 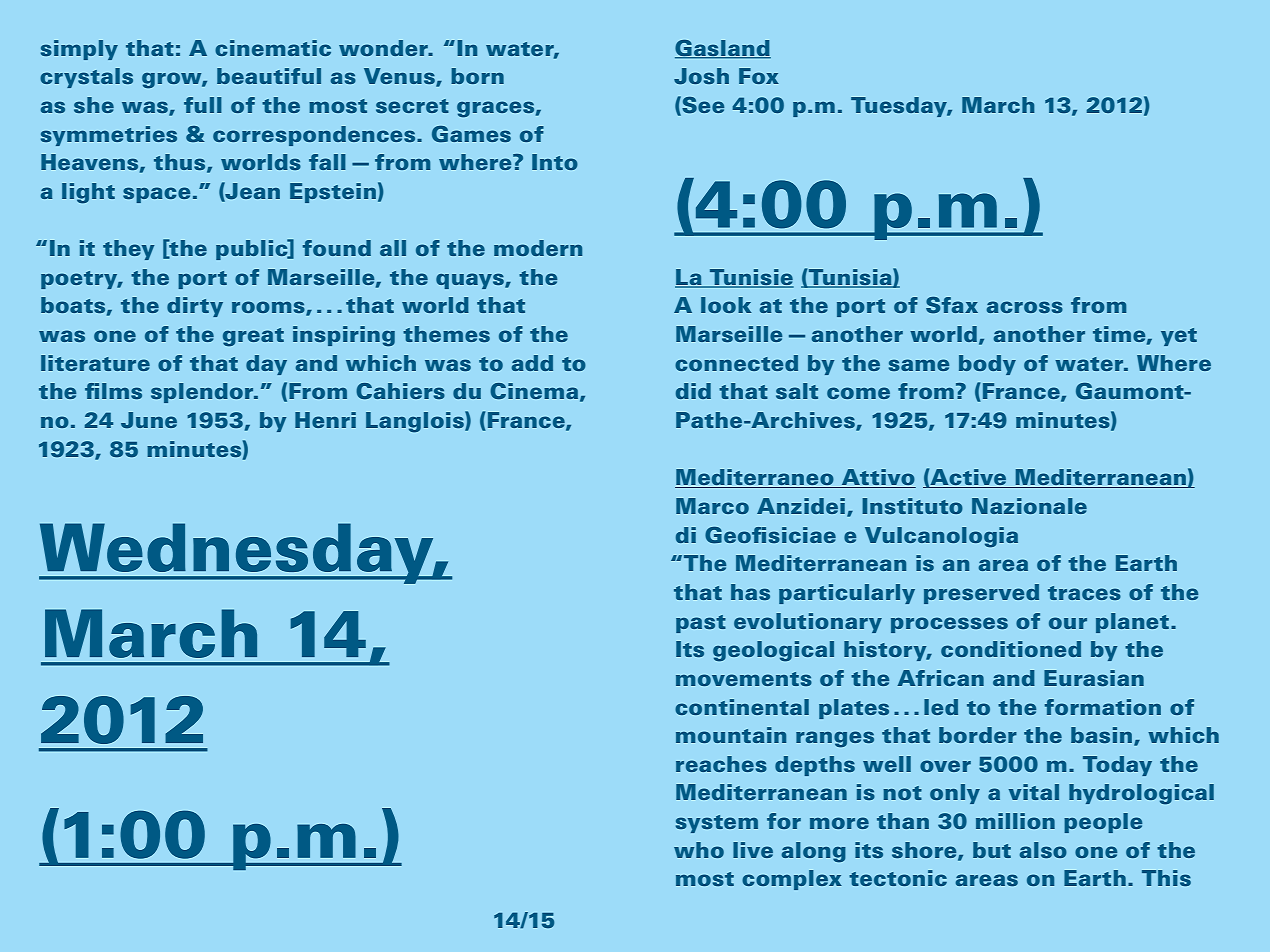 What do you see at coordinates (269, 76) in the page?
I see `beautiful` at bounding box center [269, 76].
